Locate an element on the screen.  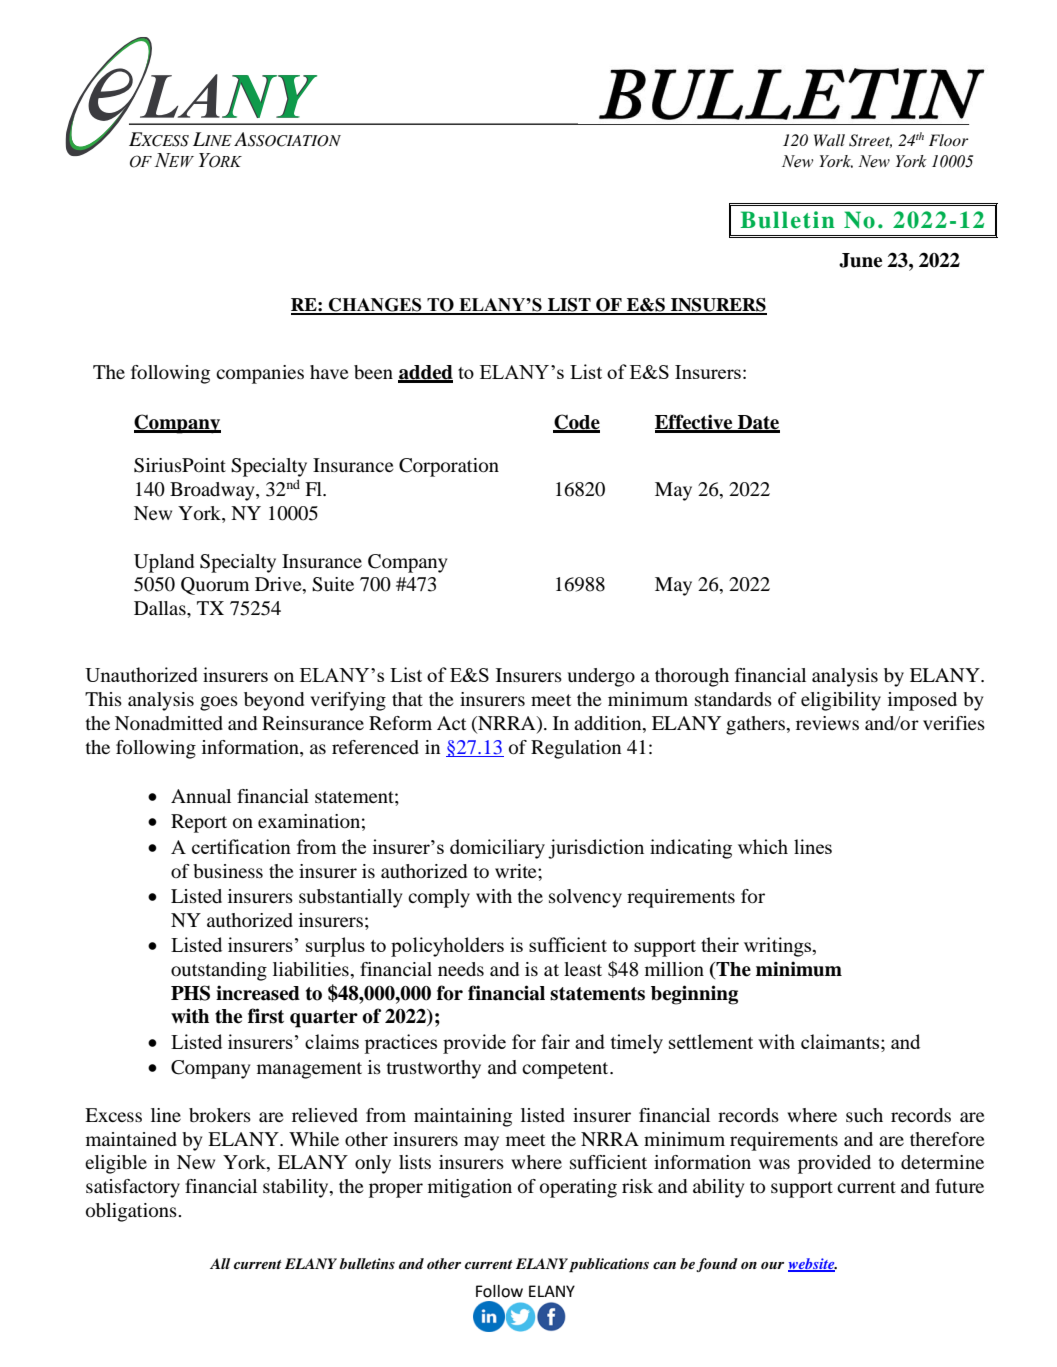
Wall is located at coordinates (829, 140).
